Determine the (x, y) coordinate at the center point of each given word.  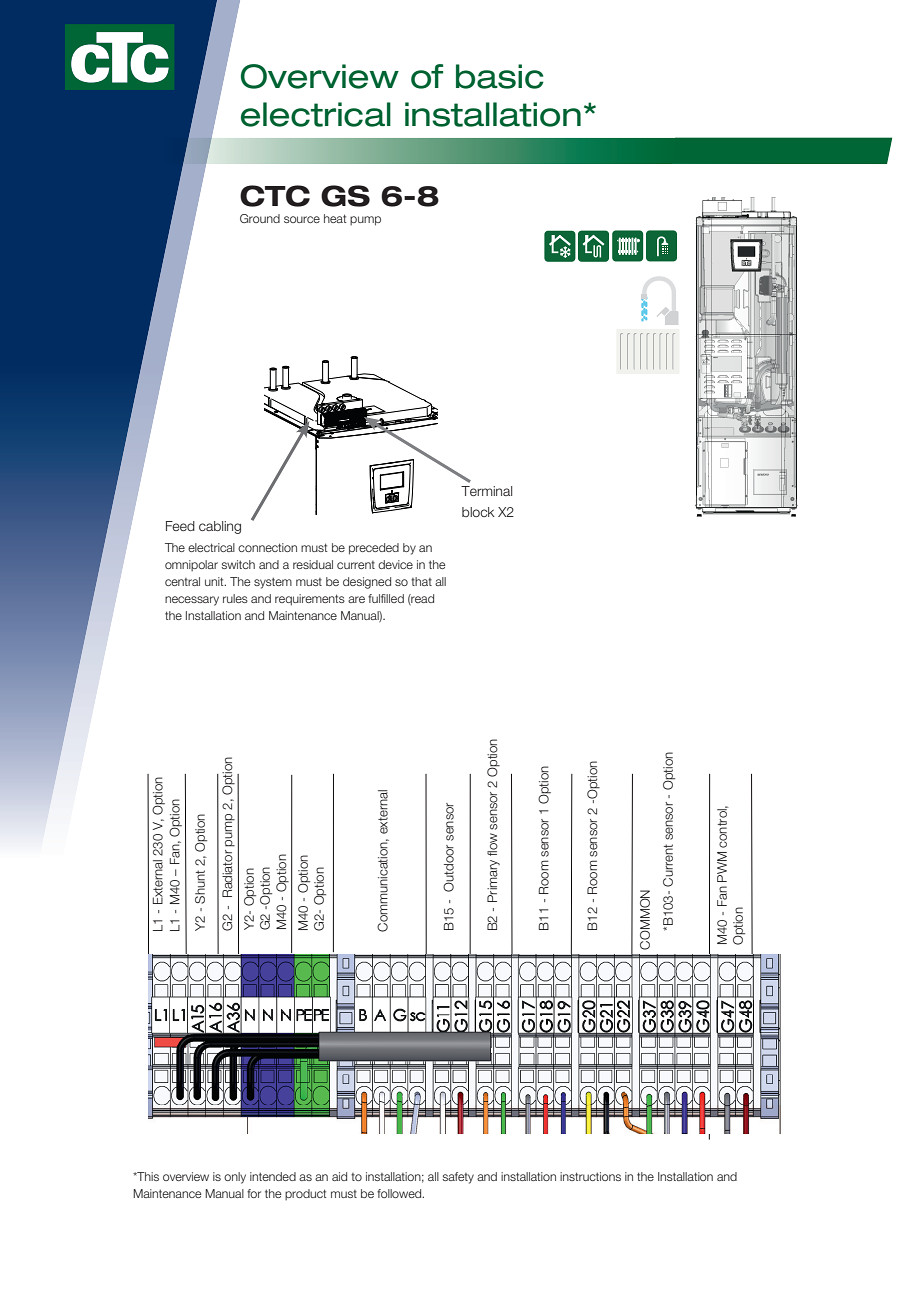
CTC (275, 196)
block (478, 512)
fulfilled (386, 598)
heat (335, 218)
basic (500, 76)
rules (235, 598)
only (235, 1178)
